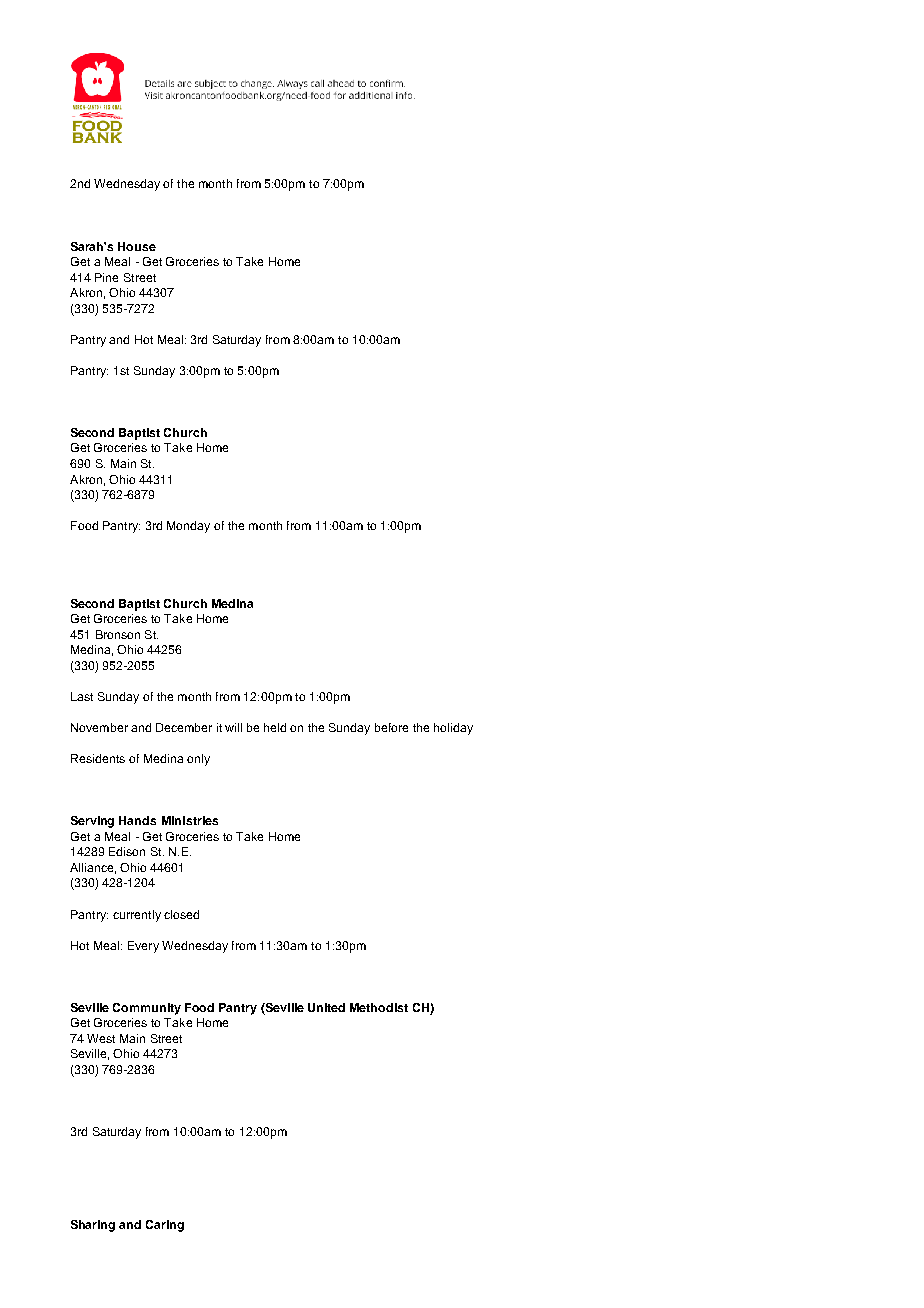 Image resolution: width=924 pixels, height=1308 pixels. I want to click on currently, so click(137, 916).
